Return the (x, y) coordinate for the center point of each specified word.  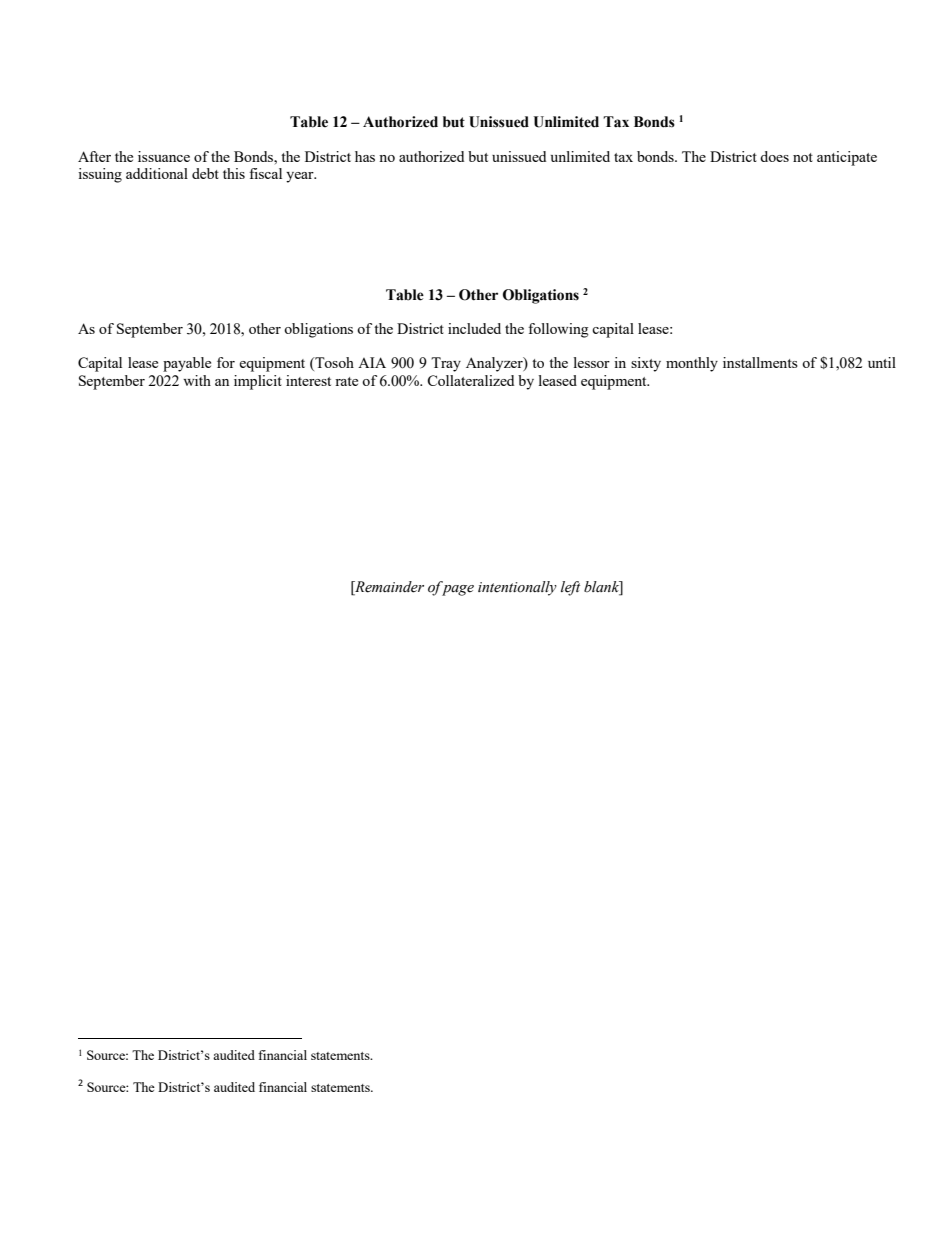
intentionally (517, 588)
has (365, 156)
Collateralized (470, 380)
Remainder (388, 588)
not (803, 157)
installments (760, 362)
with (197, 380)
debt (205, 173)
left (570, 588)
